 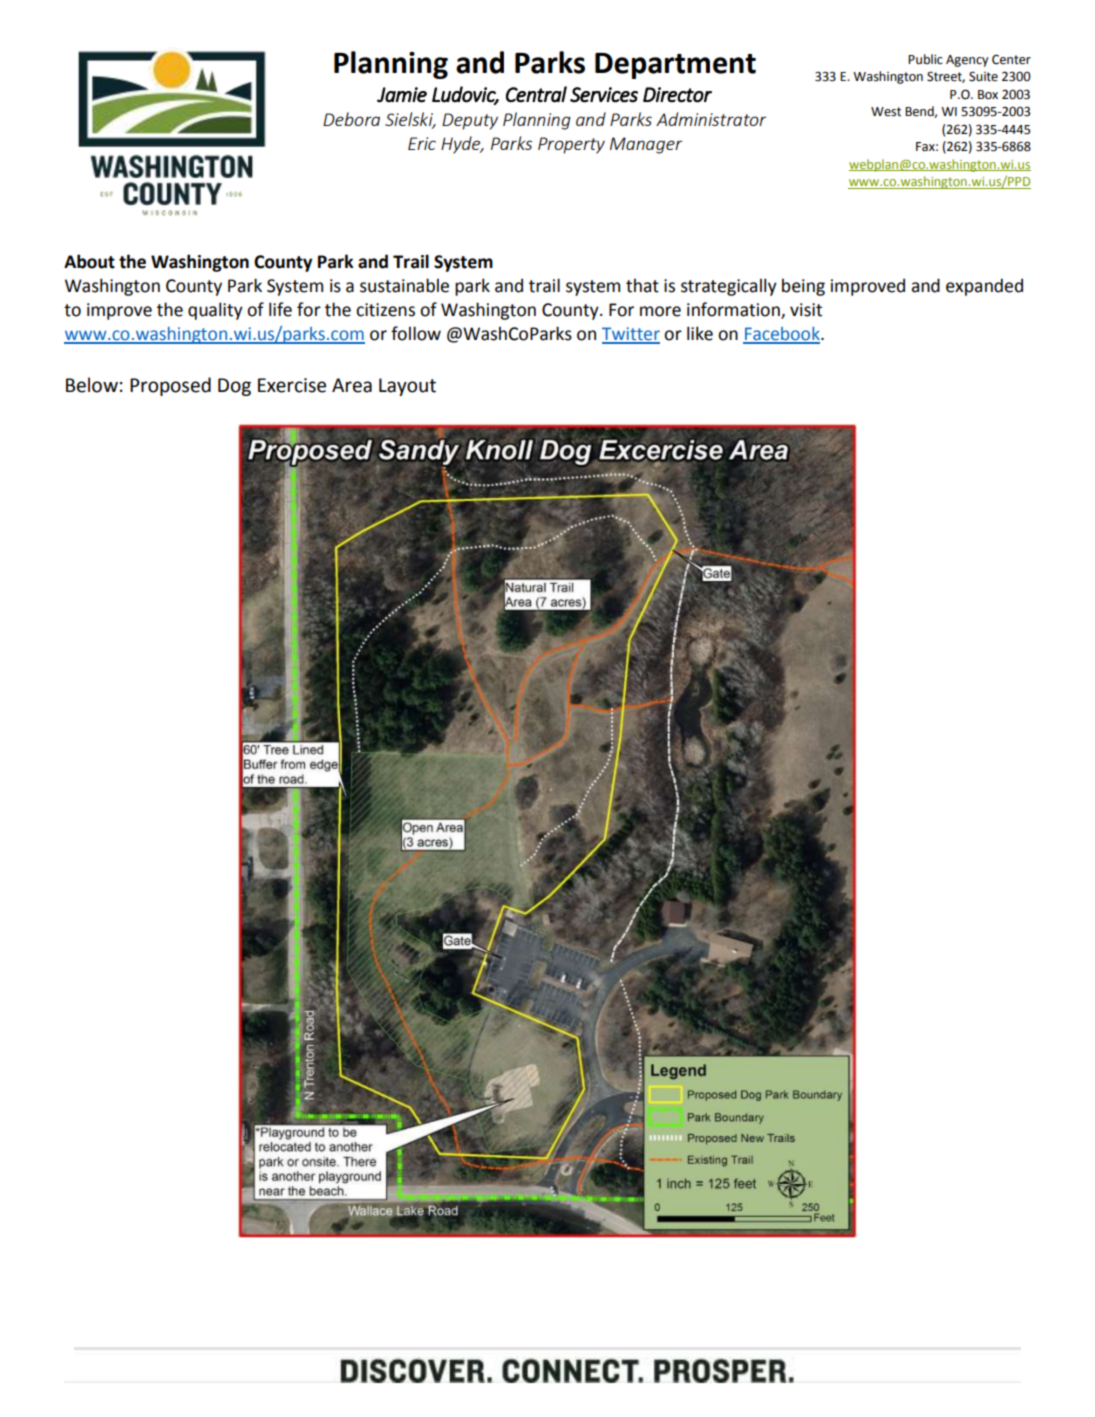 What do you see at coordinates (925, 59) in the screenshot?
I see `Public` at bounding box center [925, 59].
